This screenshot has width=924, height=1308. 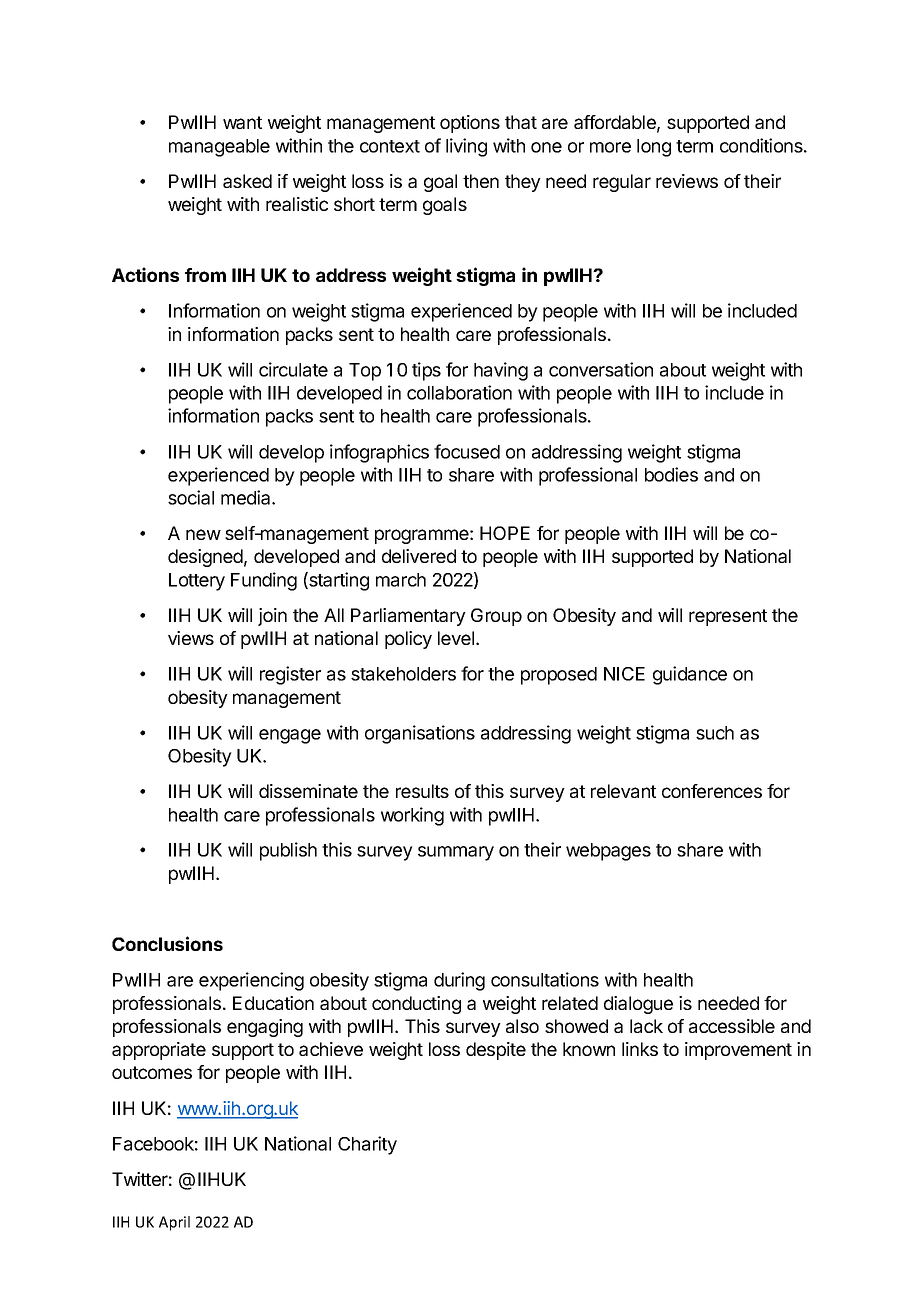 I want to click on April, so click(x=174, y=1223).
